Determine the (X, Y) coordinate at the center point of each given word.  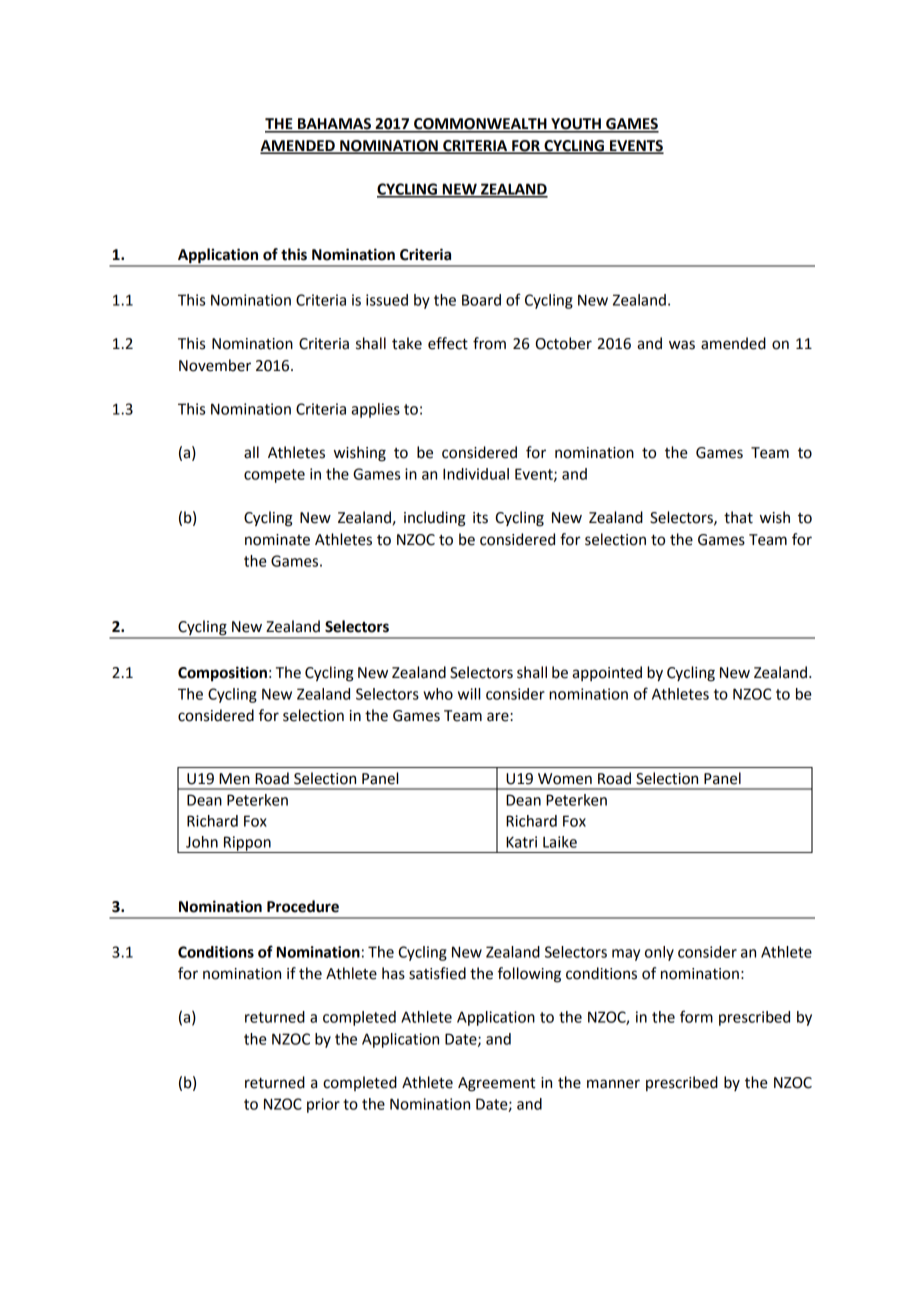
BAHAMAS (334, 125)
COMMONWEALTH (480, 125)
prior (323, 1105)
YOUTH (576, 125)
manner (613, 1084)
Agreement (496, 1084)
